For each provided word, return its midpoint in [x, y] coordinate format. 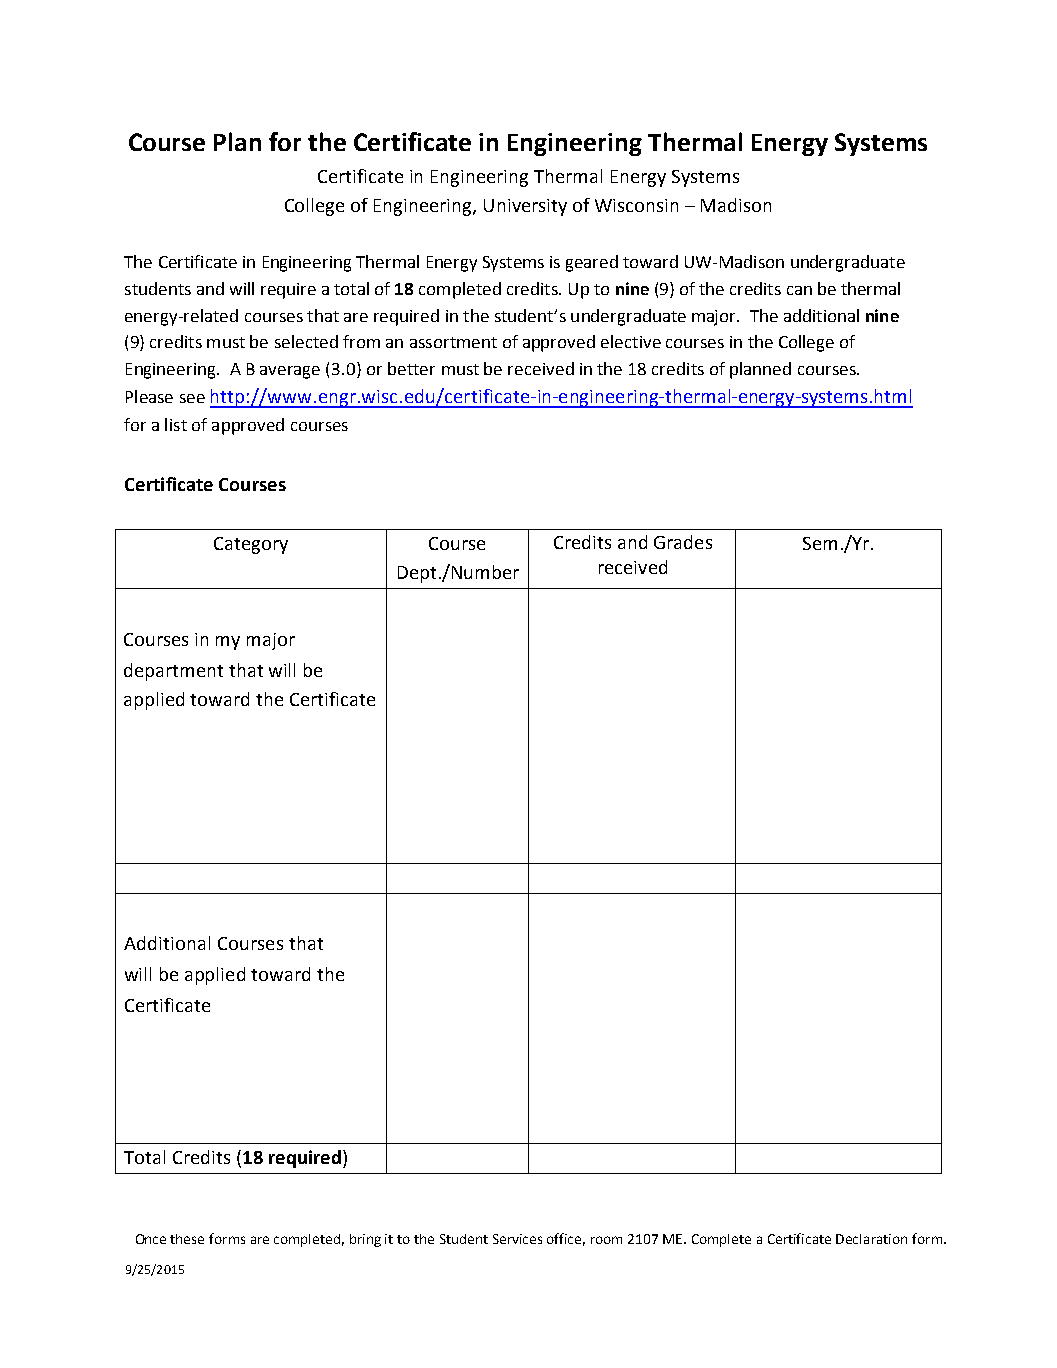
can [799, 290]
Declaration [871, 1239]
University [525, 207]
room [606, 1240]
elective [631, 341]
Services [517, 1239]
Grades [683, 542]
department [173, 672]
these [187, 1239]
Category [251, 545]
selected [306, 341]
